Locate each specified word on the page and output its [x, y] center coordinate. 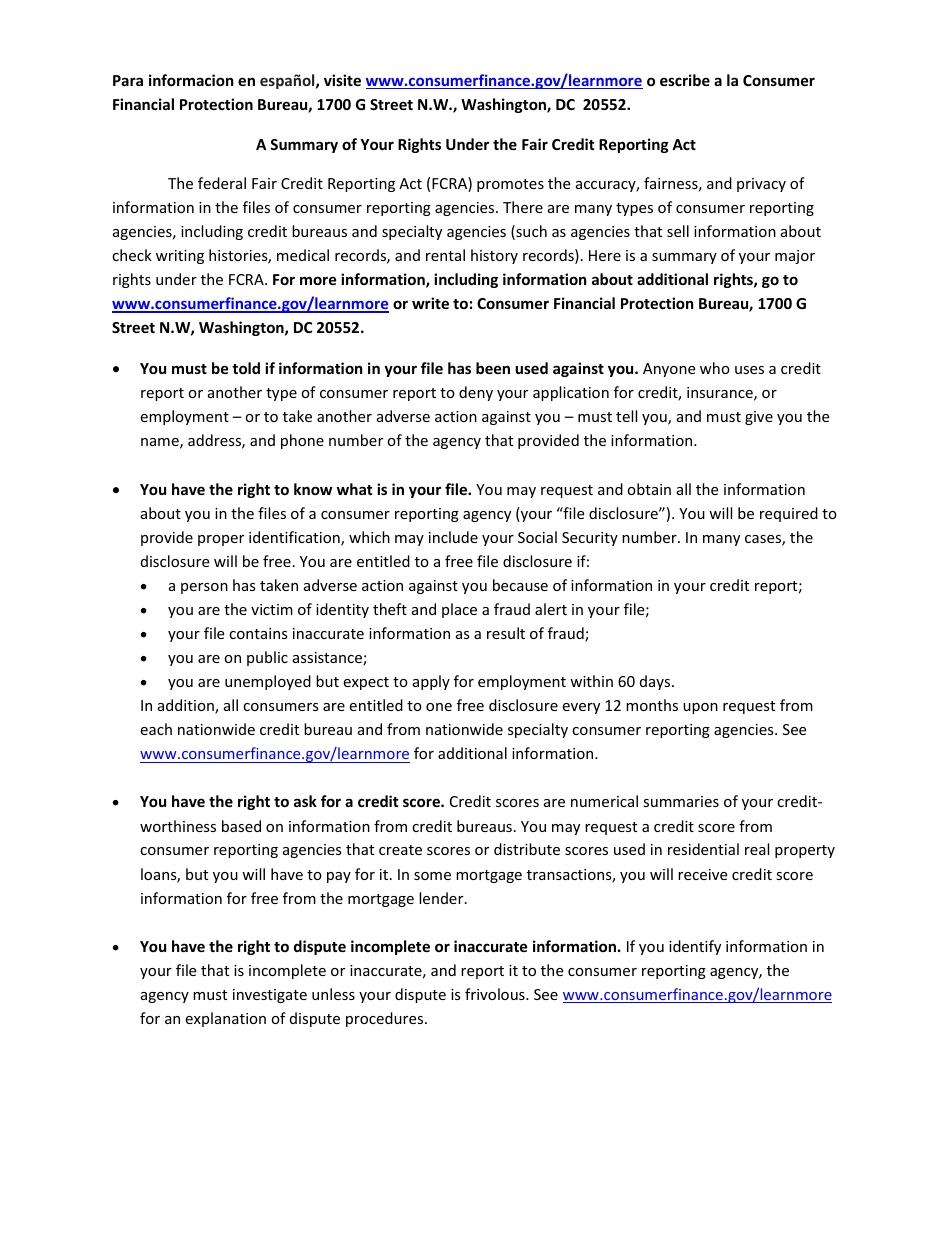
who [715, 368]
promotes [510, 185]
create [400, 850]
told [246, 368]
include [453, 537]
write [430, 303]
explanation [225, 1019]
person [204, 588]
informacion [191, 80]
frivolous [496, 994]
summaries [681, 801]
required [789, 514]
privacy [761, 185]
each [156, 729]
